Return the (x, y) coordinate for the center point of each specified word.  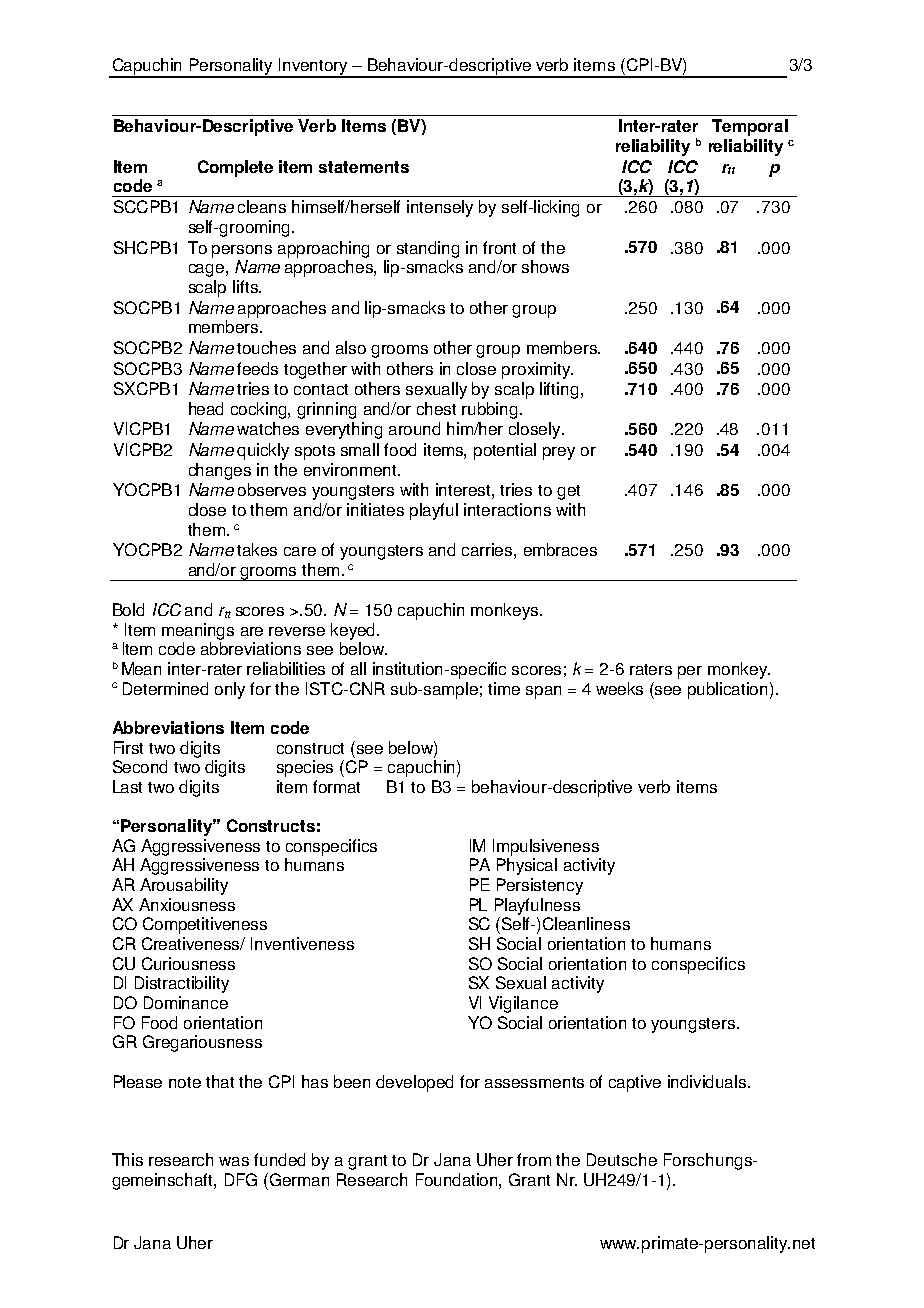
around (414, 428)
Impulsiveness (546, 847)
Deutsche (622, 1159)
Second (140, 766)
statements (364, 167)
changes (220, 471)
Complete (235, 168)
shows (545, 266)
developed (414, 1083)
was (234, 1161)
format (336, 786)
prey (559, 453)
